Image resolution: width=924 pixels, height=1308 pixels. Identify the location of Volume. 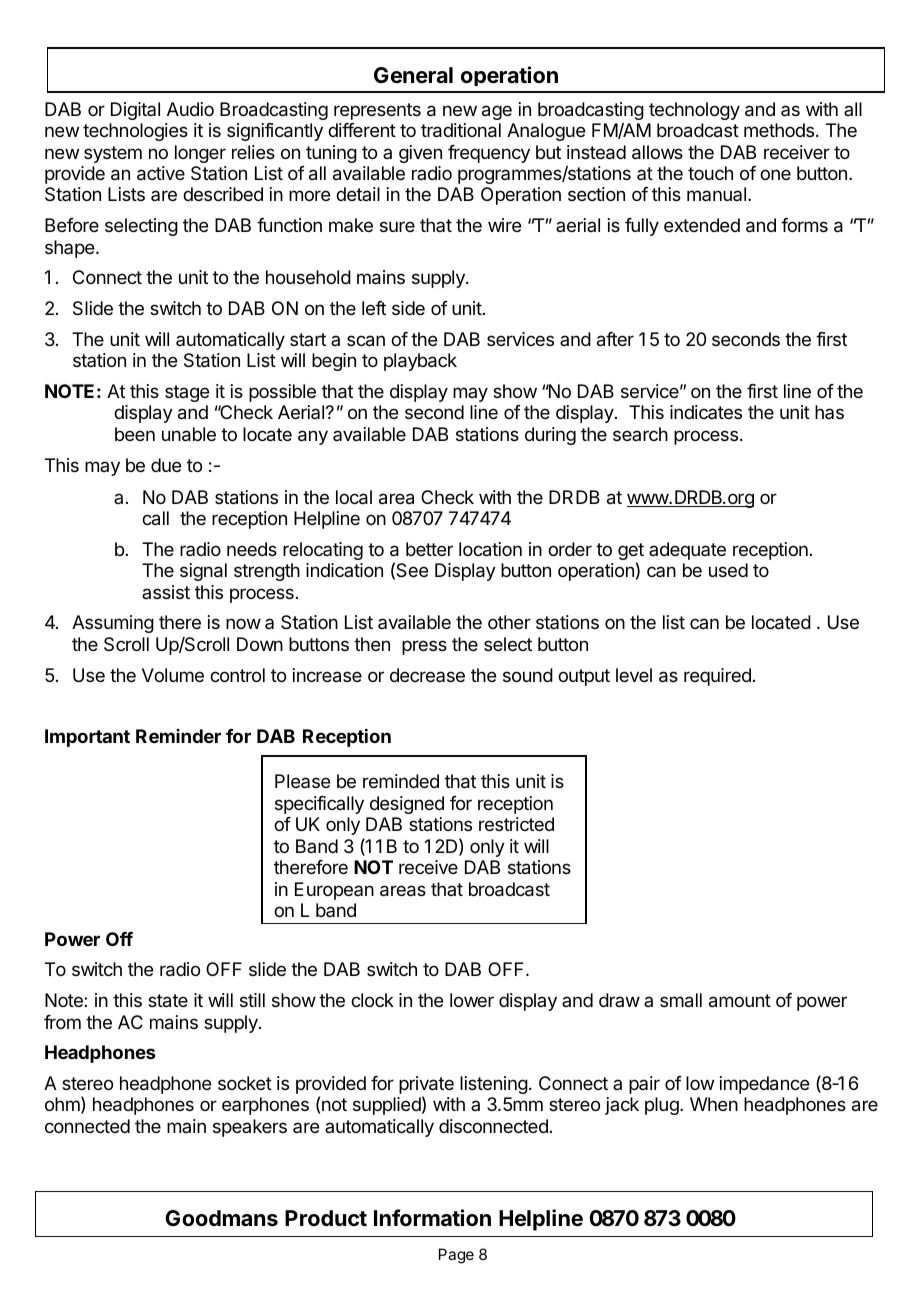
(173, 675).
